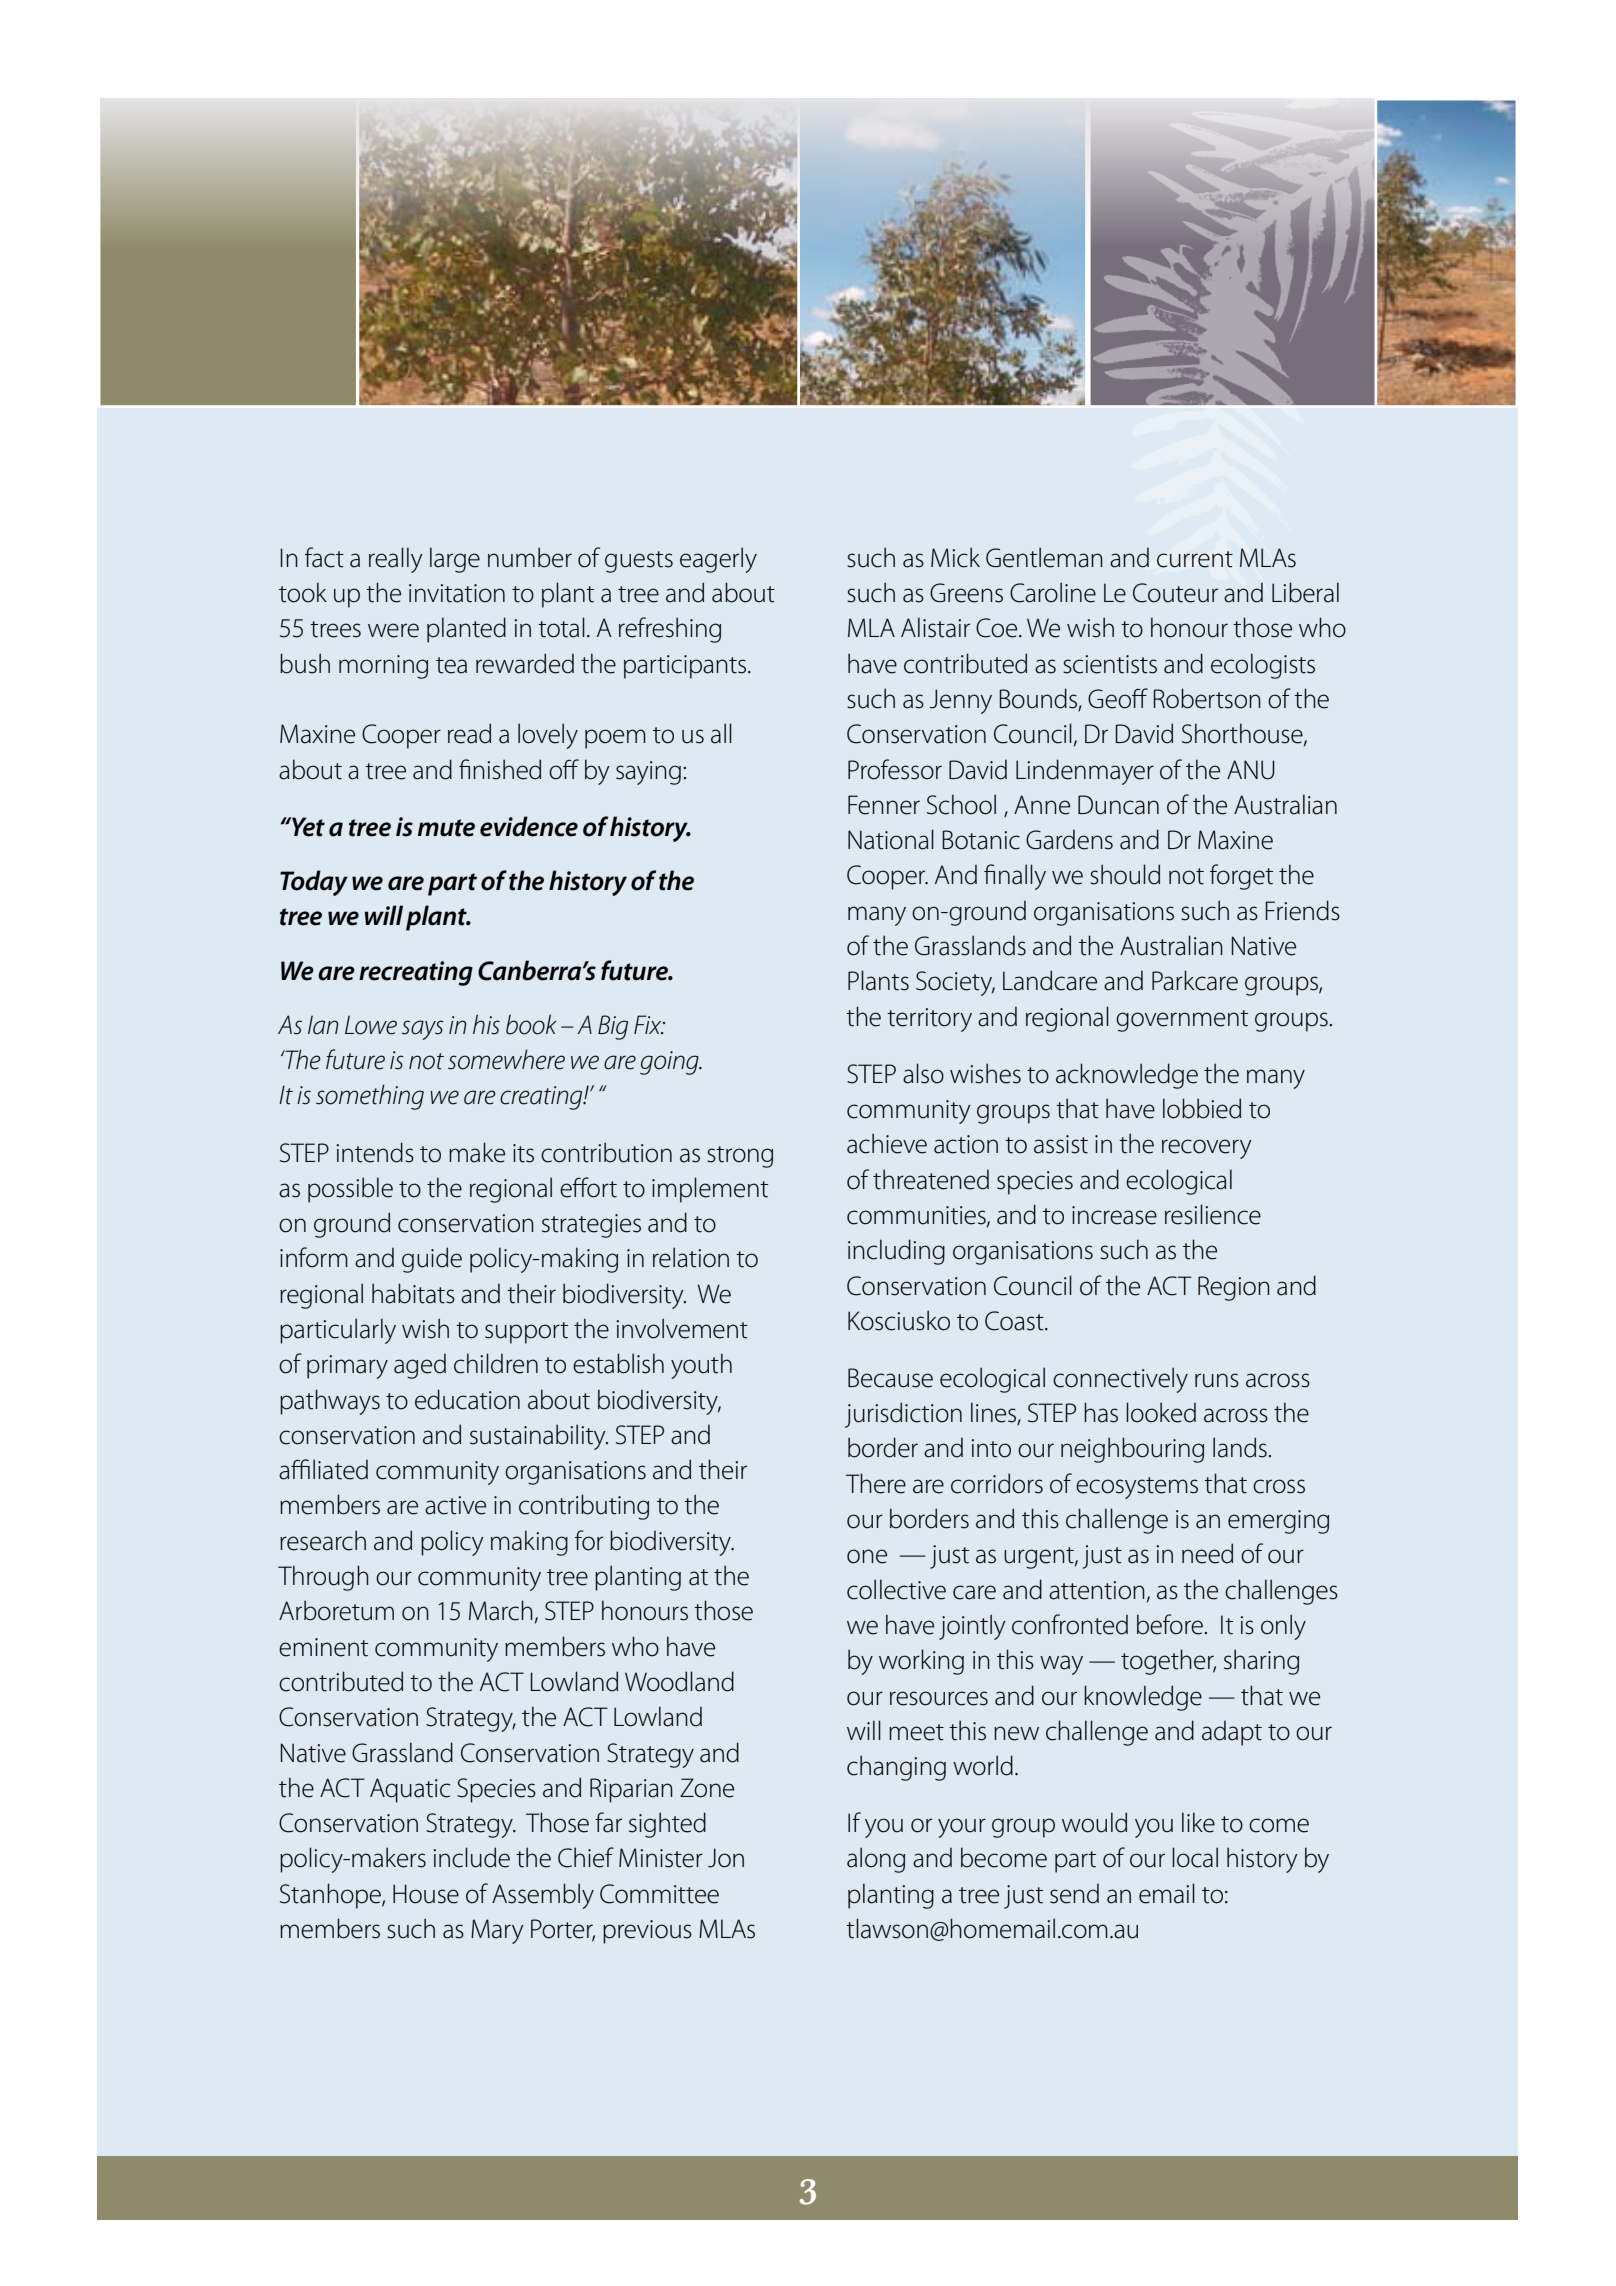 This screenshot has width=1616, height=2286. I want to click on eagerly, so click(718, 560).
